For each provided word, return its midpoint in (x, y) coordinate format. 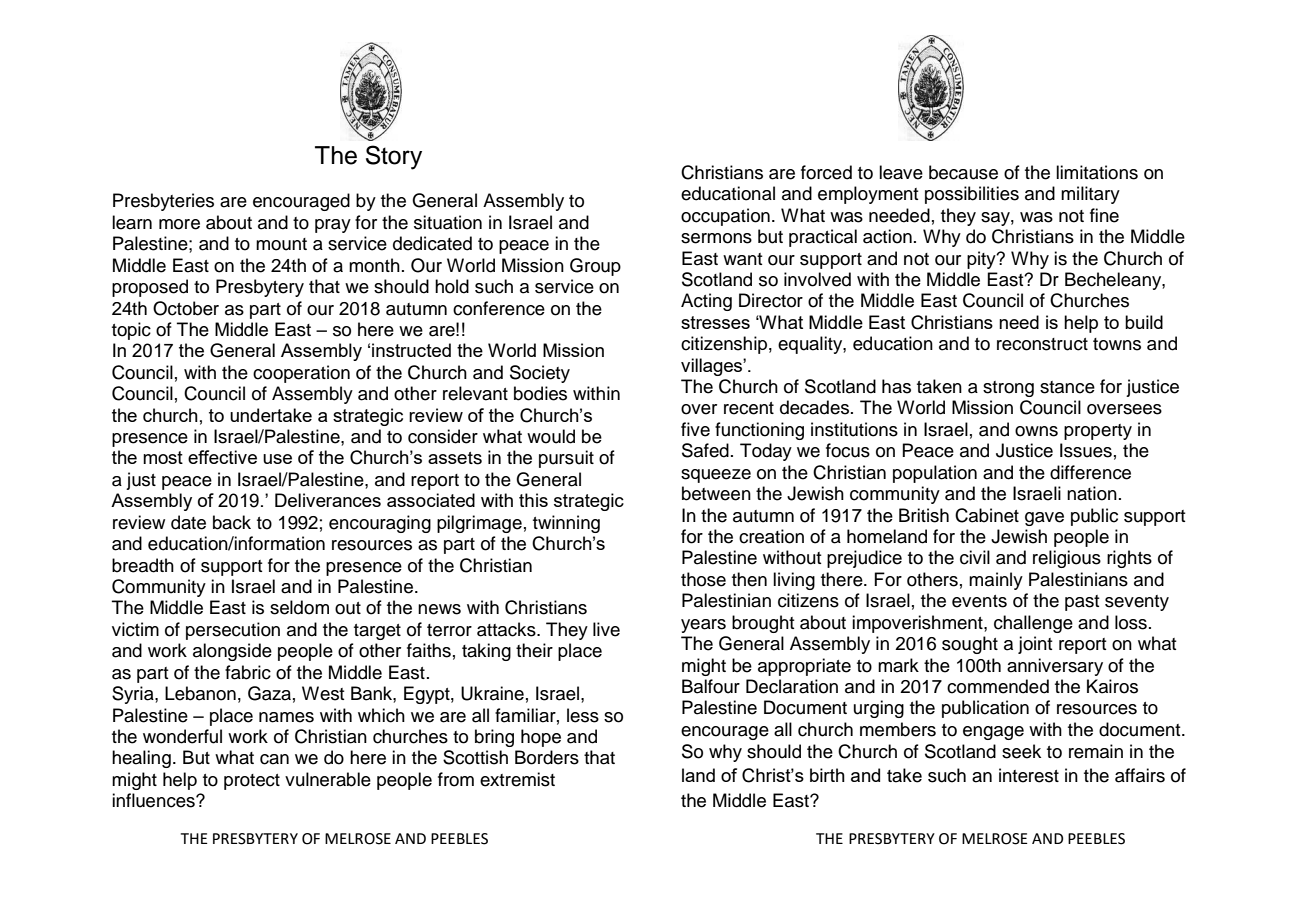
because (963, 172)
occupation (725, 217)
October (186, 308)
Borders (547, 757)
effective (222, 457)
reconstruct (1042, 344)
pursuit (566, 459)
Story (394, 157)
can (274, 759)
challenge (1033, 624)
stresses (715, 322)
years (703, 626)
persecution (233, 631)
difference (1090, 472)
